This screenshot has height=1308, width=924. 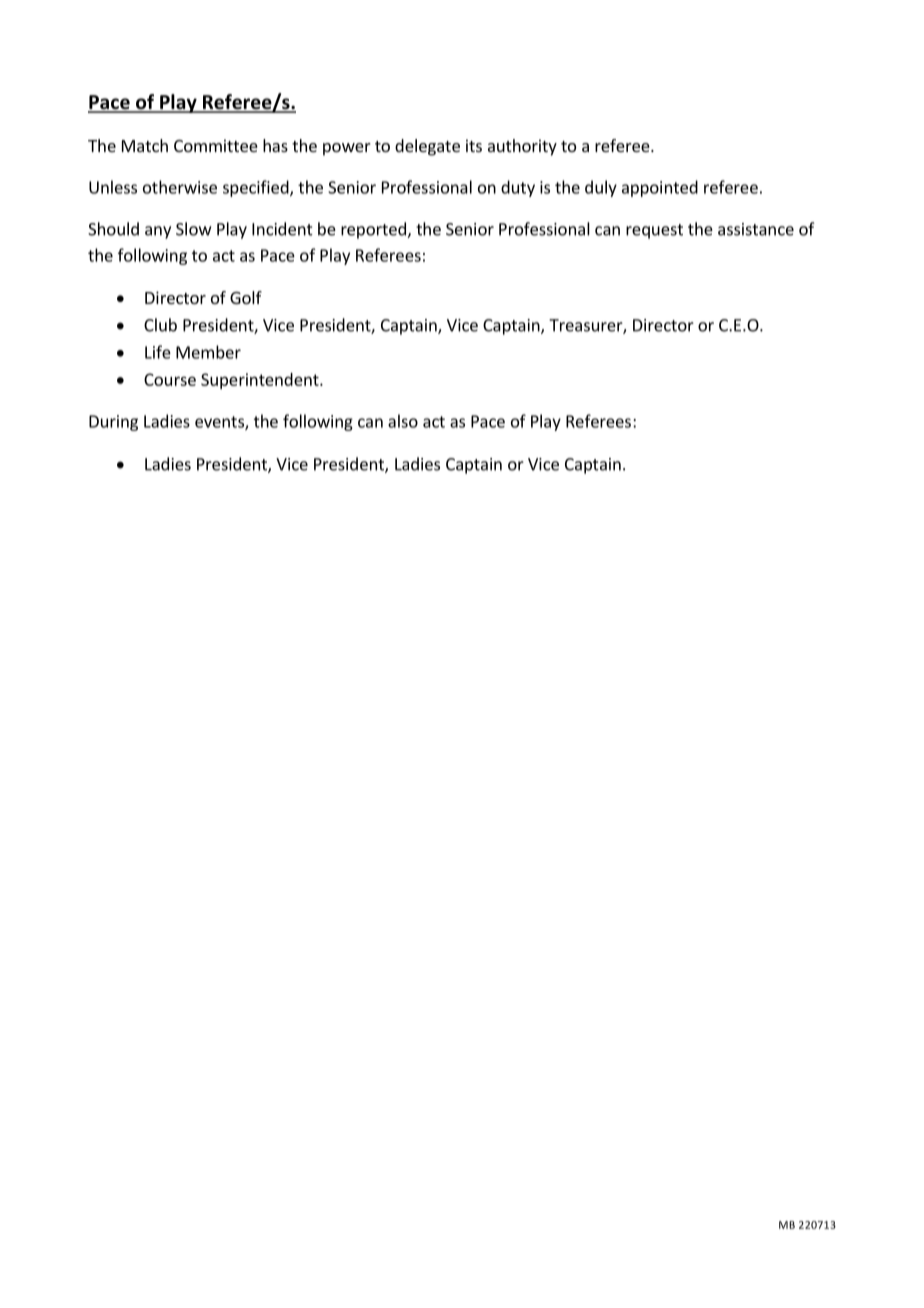 I want to click on request, so click(x=654, y=231).
